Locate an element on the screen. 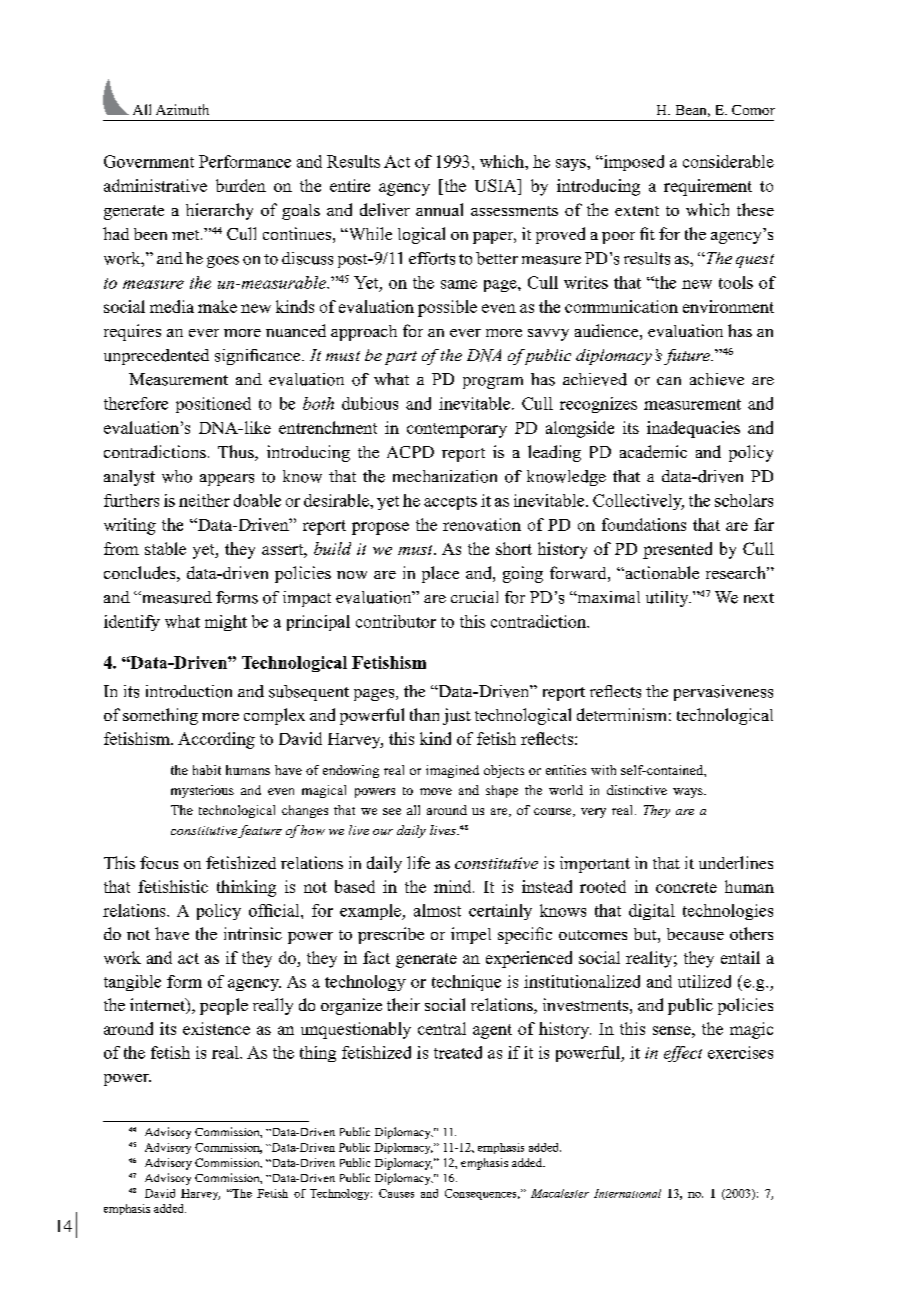 The width and height of the screenshot is (903, 1316). existence is located at coordinates (216, 1028).
